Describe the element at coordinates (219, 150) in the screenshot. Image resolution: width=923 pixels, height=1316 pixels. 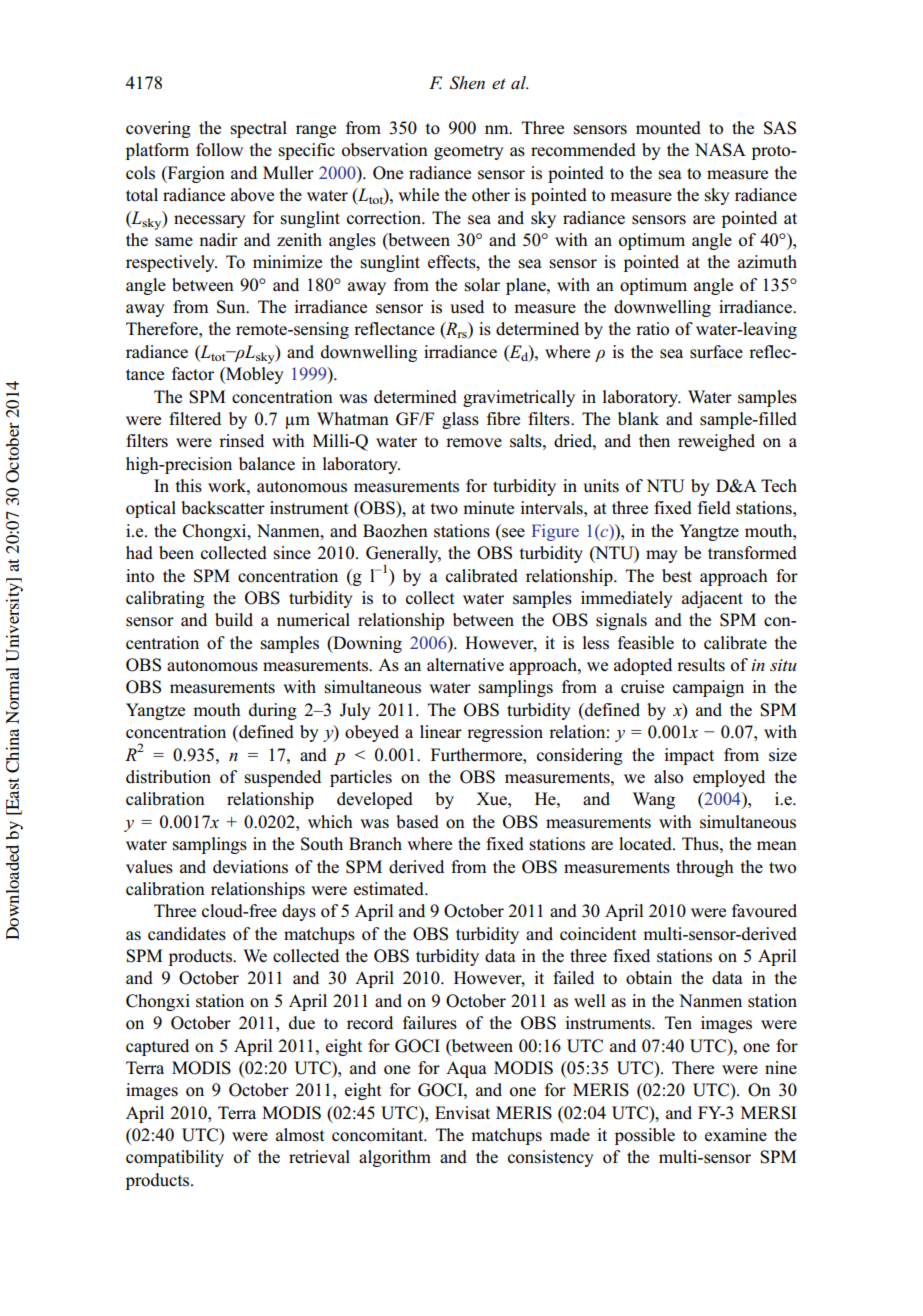
I see `follow` at that location.
